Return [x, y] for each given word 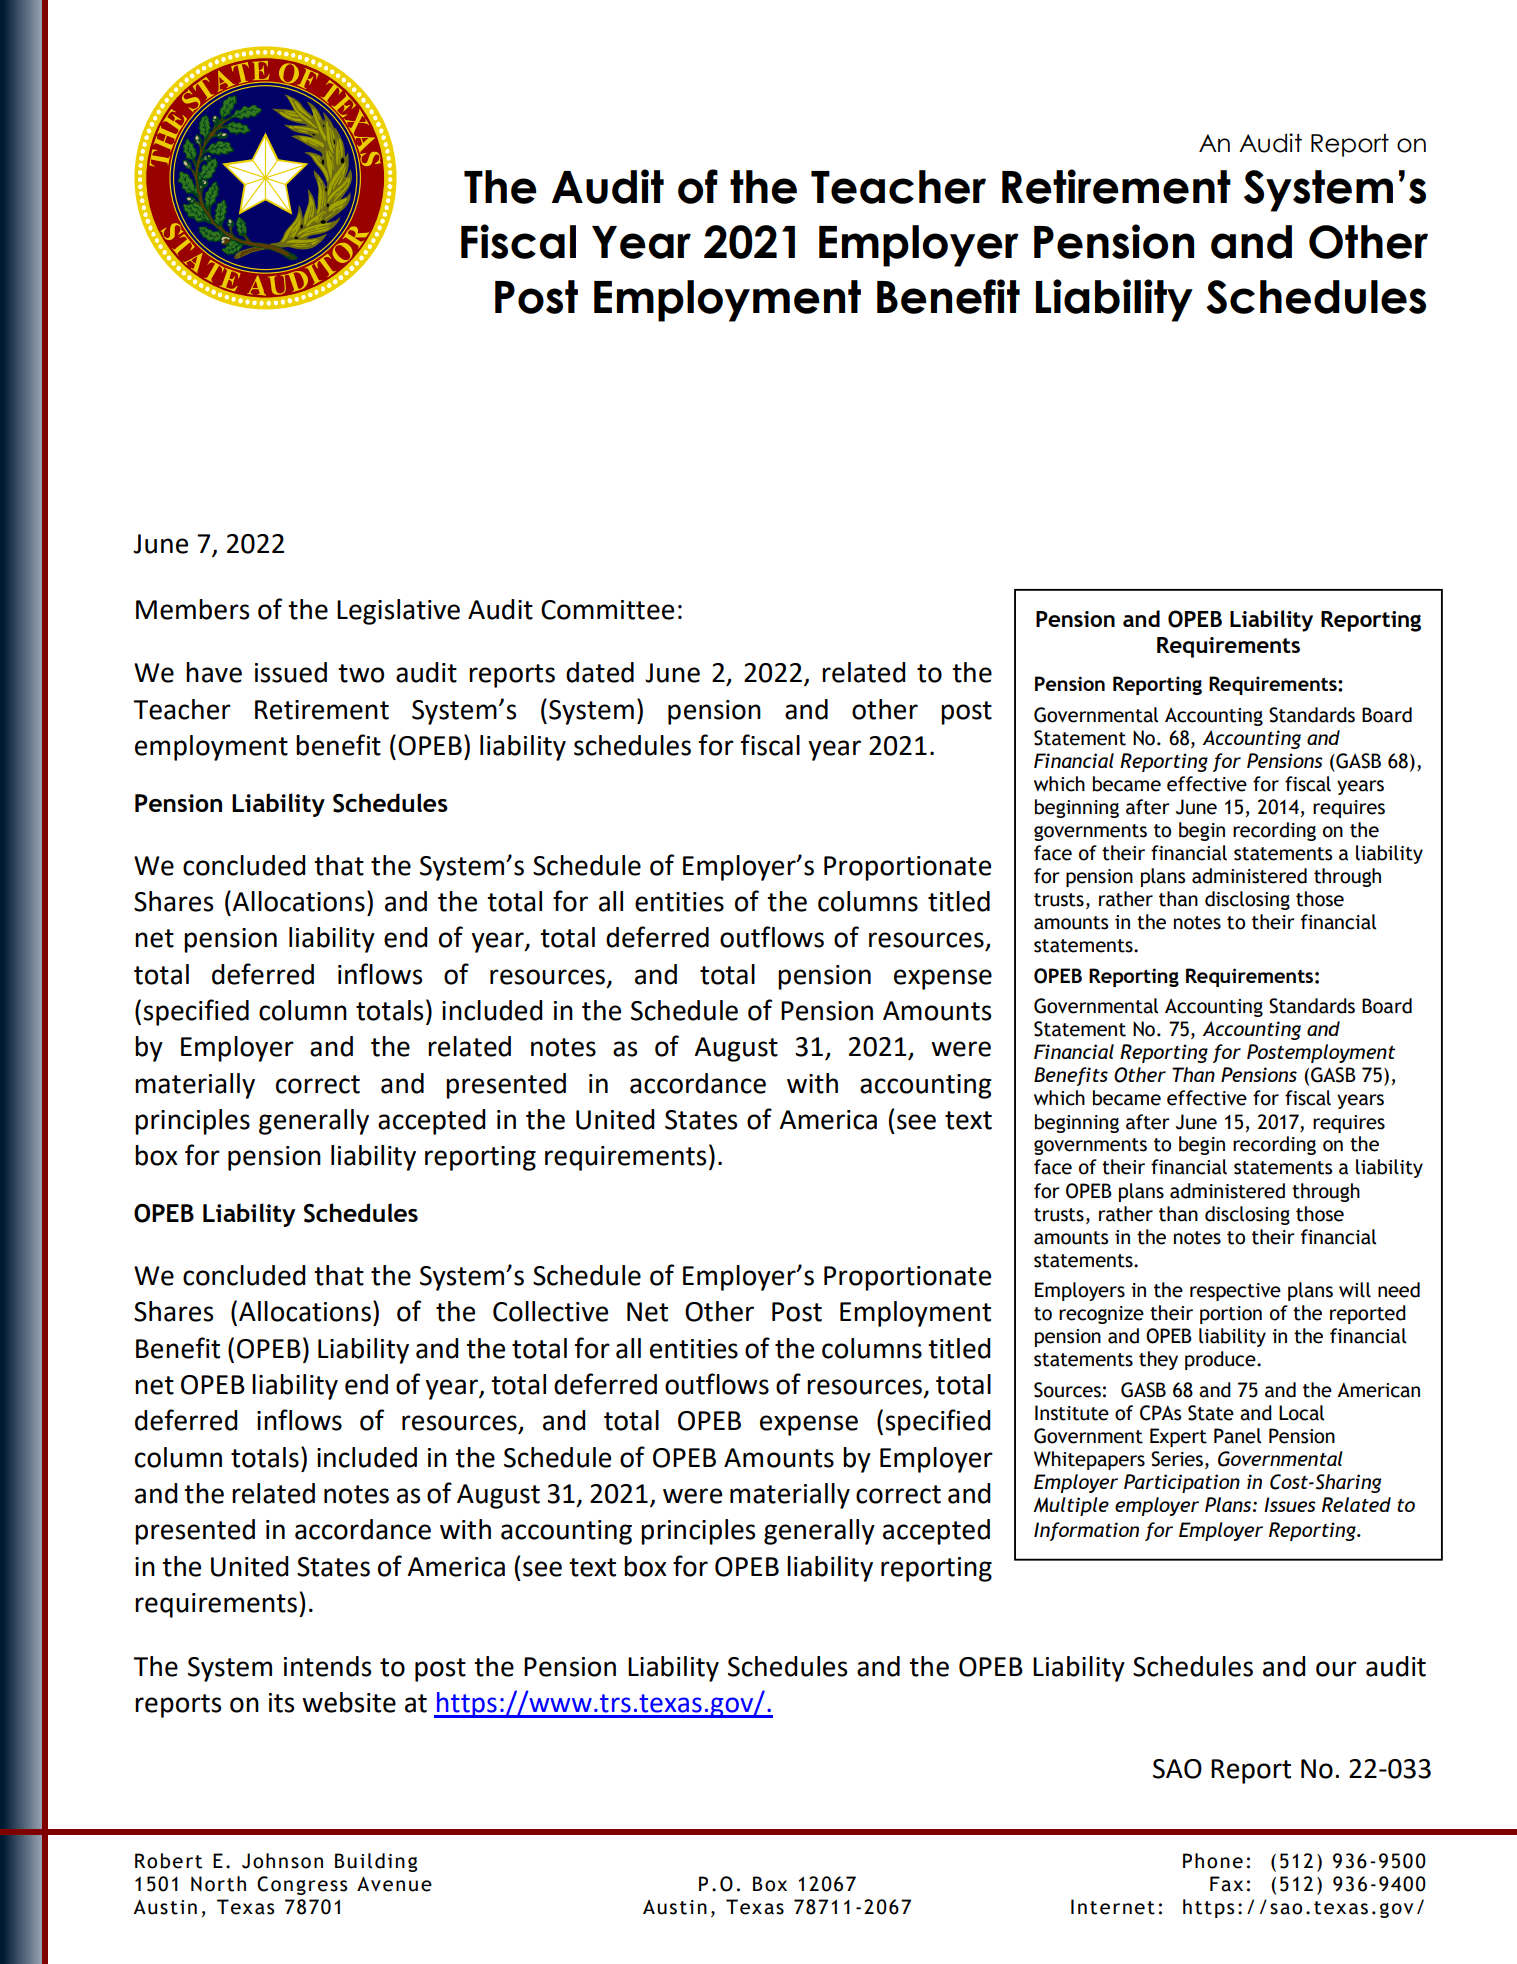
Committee [607, 610]
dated [600, 672]
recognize [1101, 1315]
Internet [1113, 1907]
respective [1235, 1292]
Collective [550, 1311]
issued [291, 672]
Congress [302, 1885]
